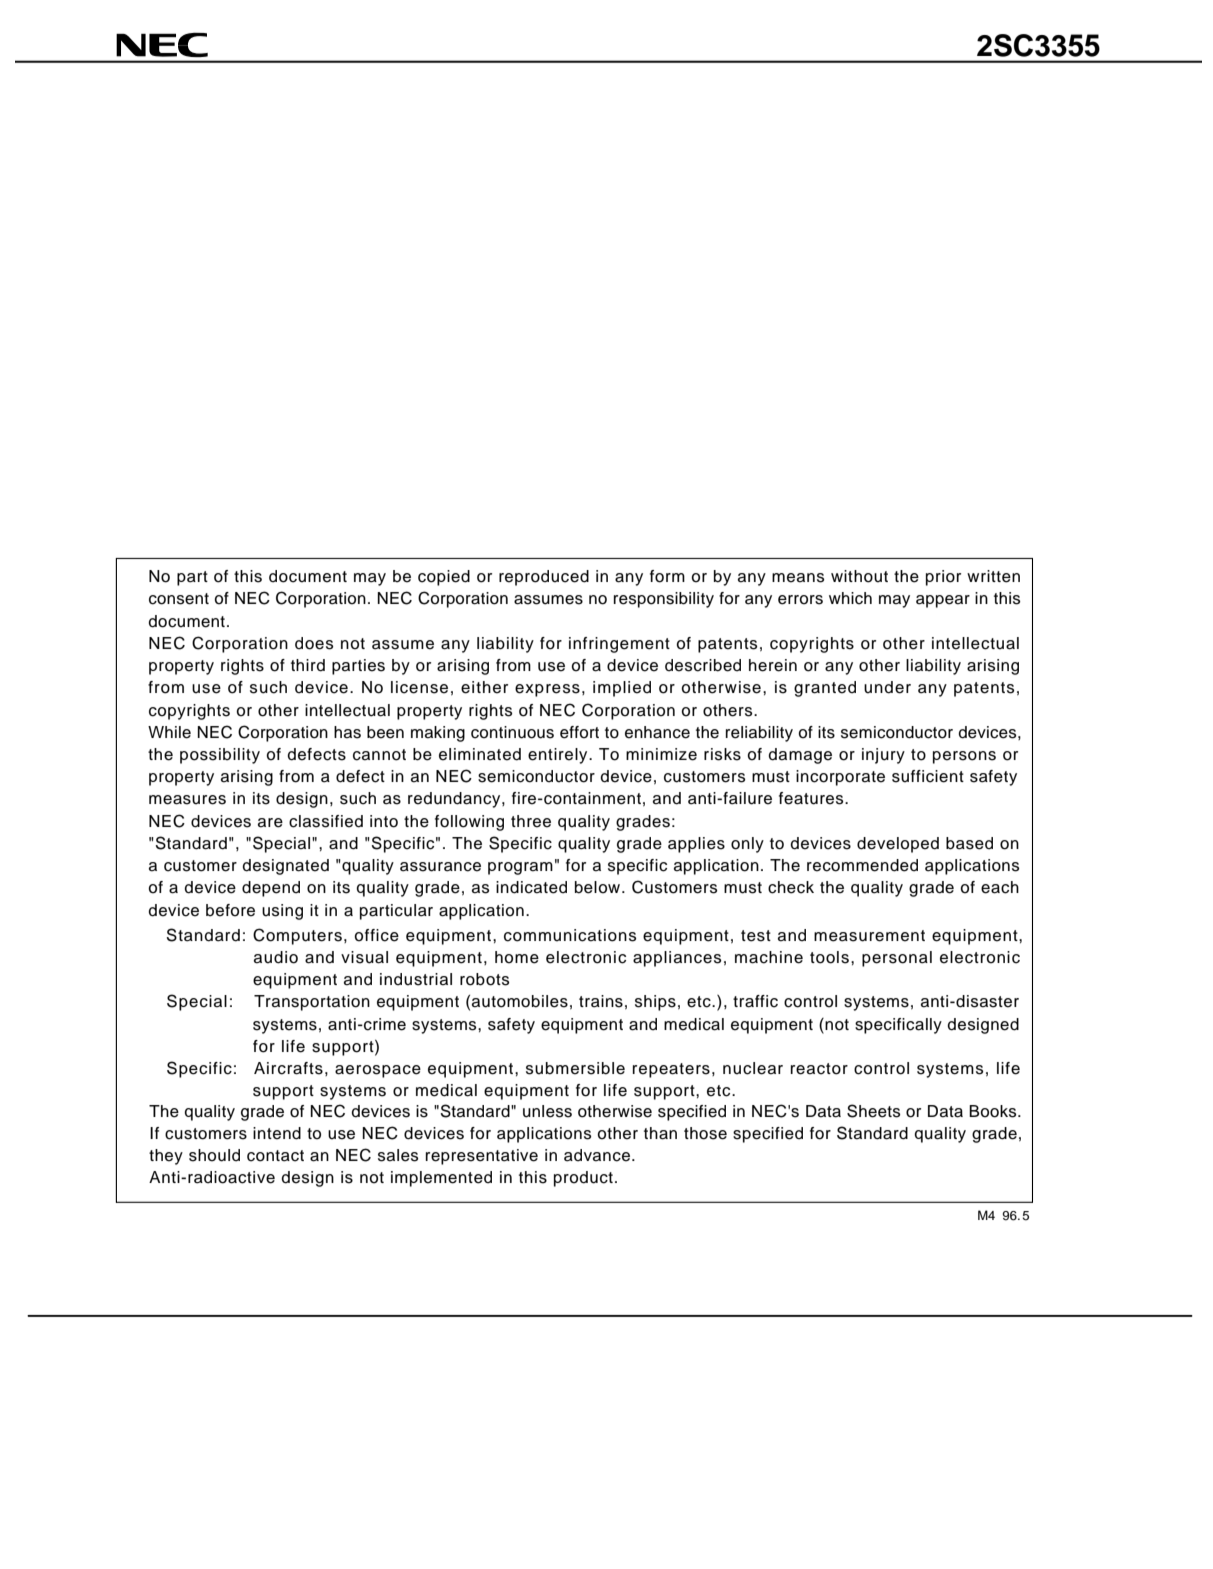 The width and height of the document is (1213, 1569). What do you see at coordinates (179, 599) in the document?
I see `consent` at bounding box center [179, 599].
